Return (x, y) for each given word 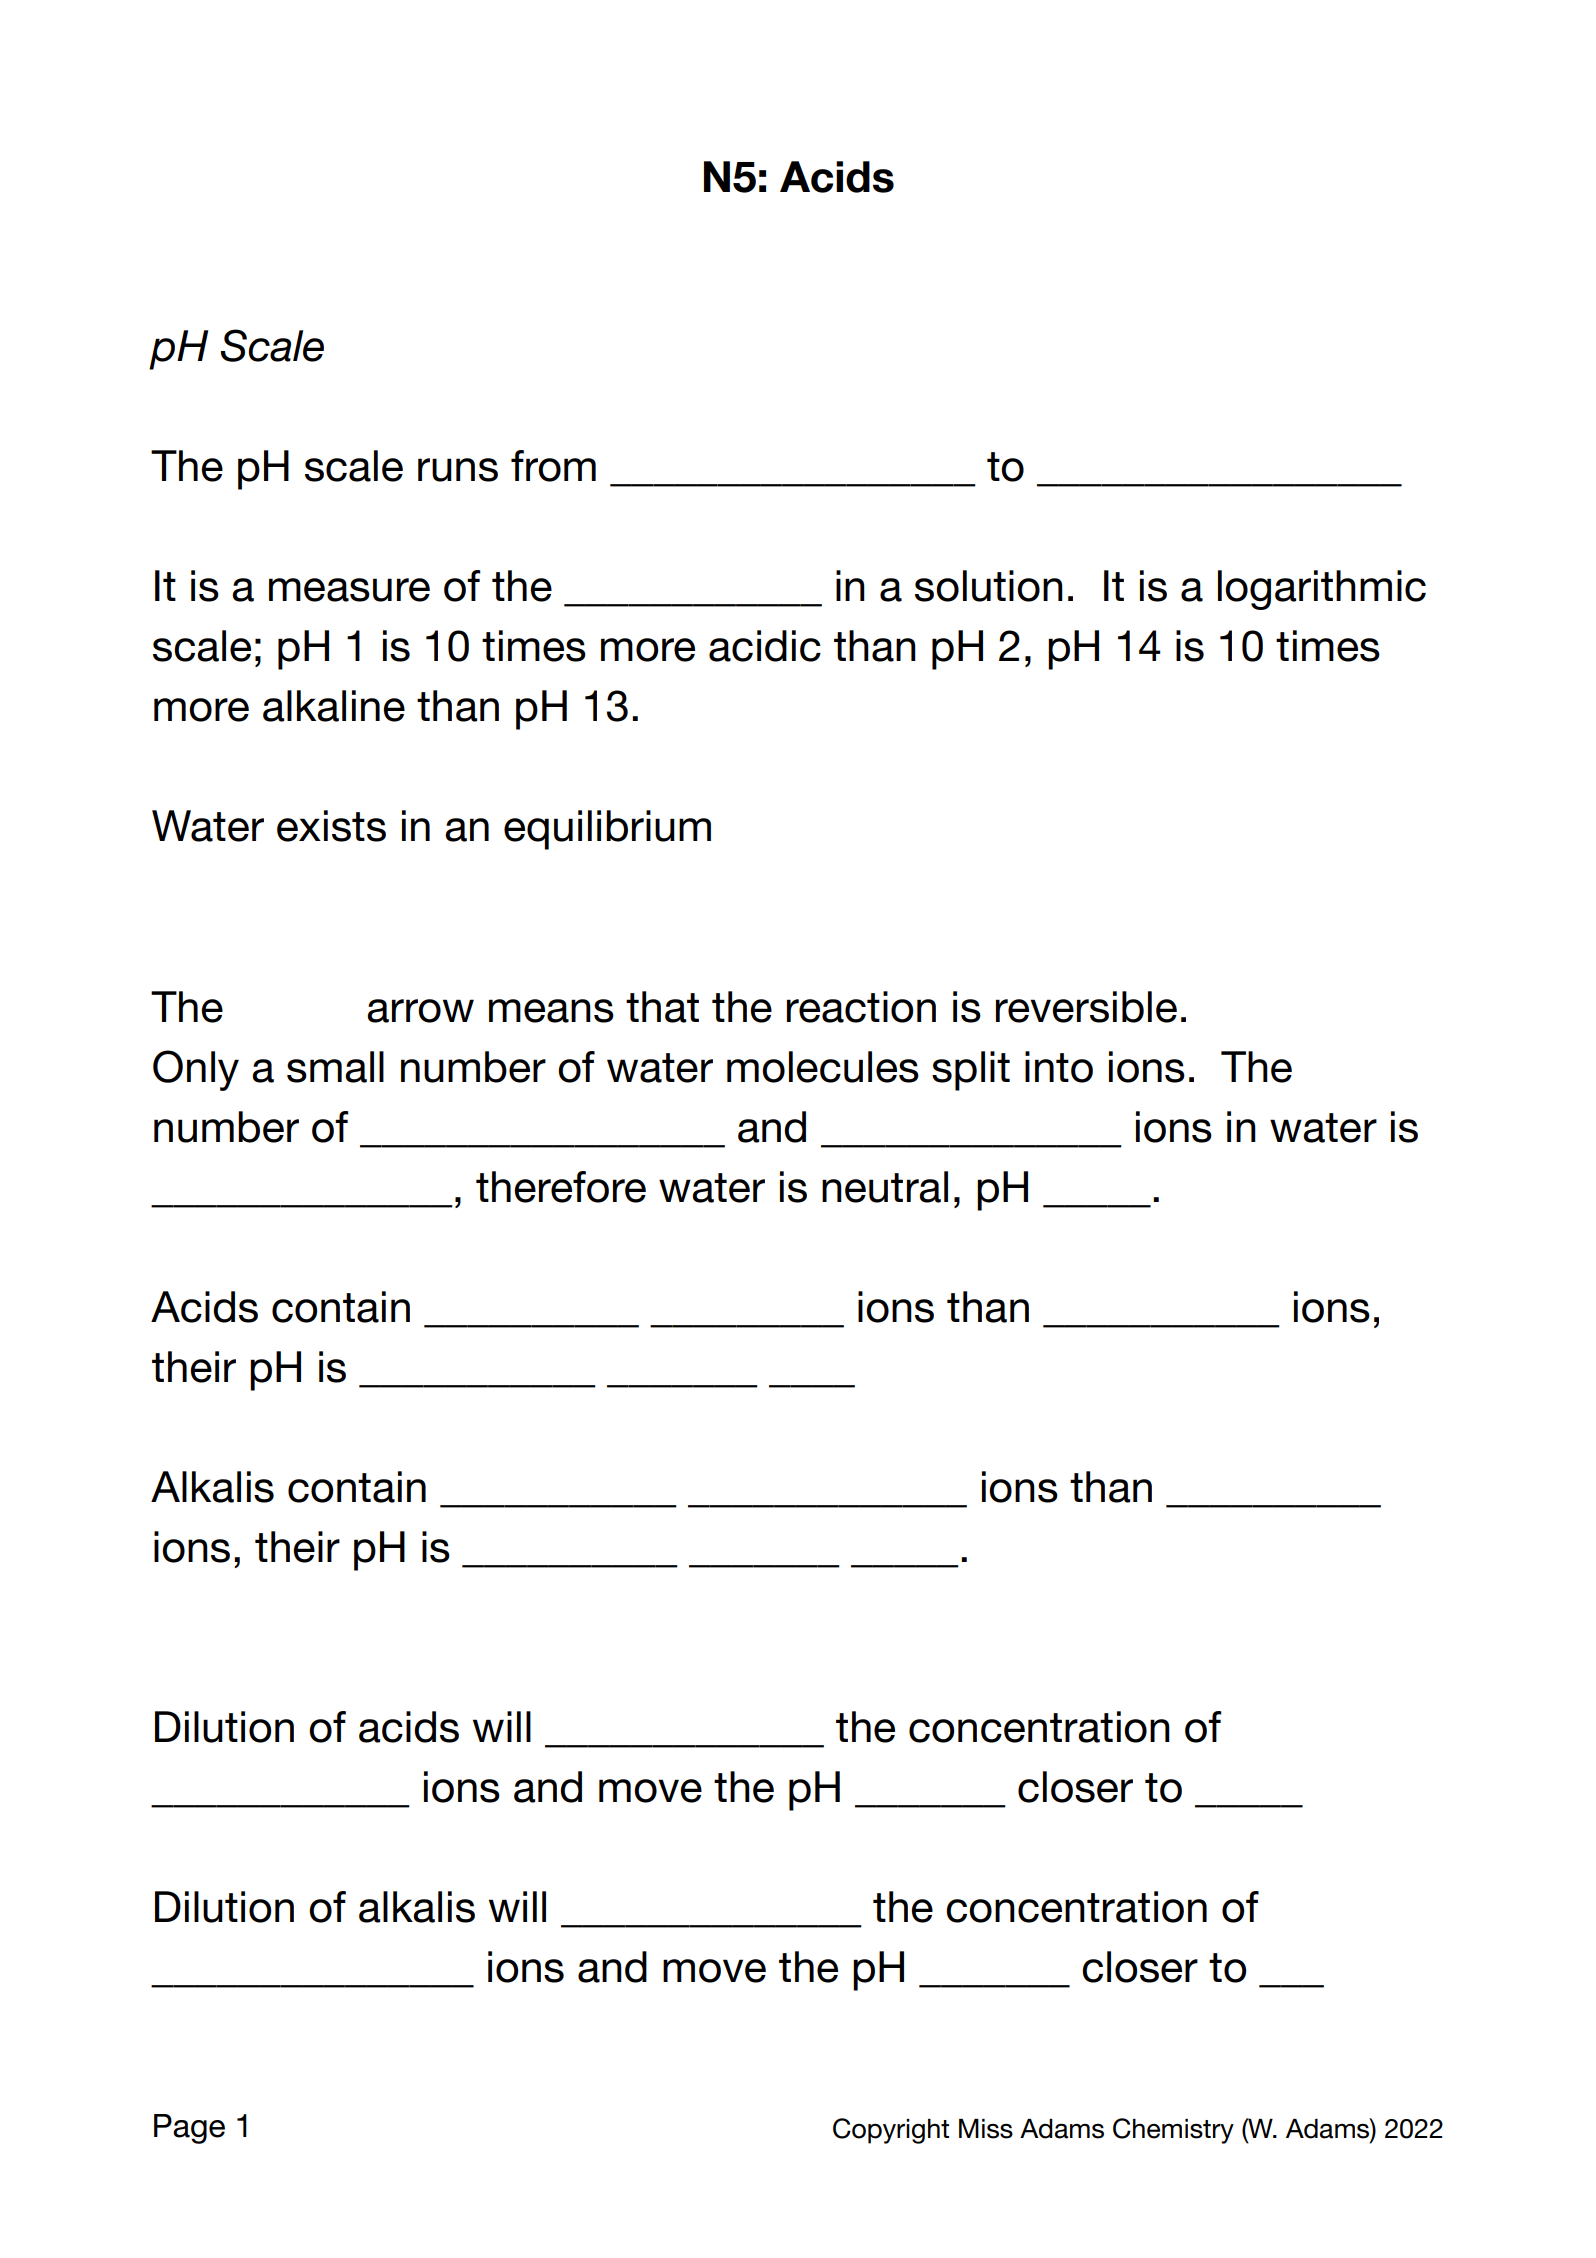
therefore (561, 1187)
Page (189, 2129)
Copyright (891, 2131)
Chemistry (1173, 2131)
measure (349, 590)
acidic (765, 646)
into (1059, 1067)
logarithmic (1322, 590)
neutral (885, 1187)
